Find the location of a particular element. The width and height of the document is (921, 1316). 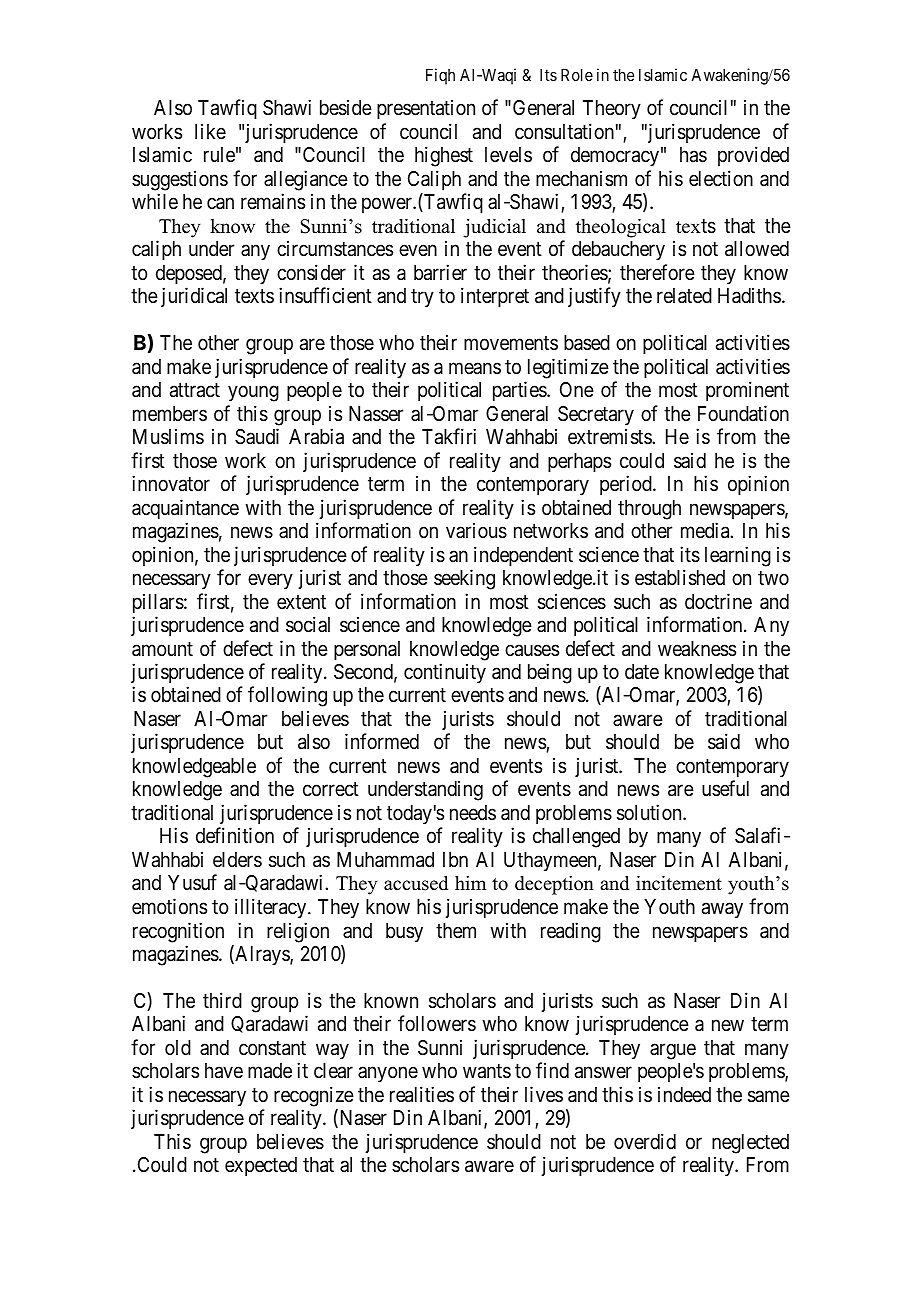

realities is located at coordinates (422, 1094).
